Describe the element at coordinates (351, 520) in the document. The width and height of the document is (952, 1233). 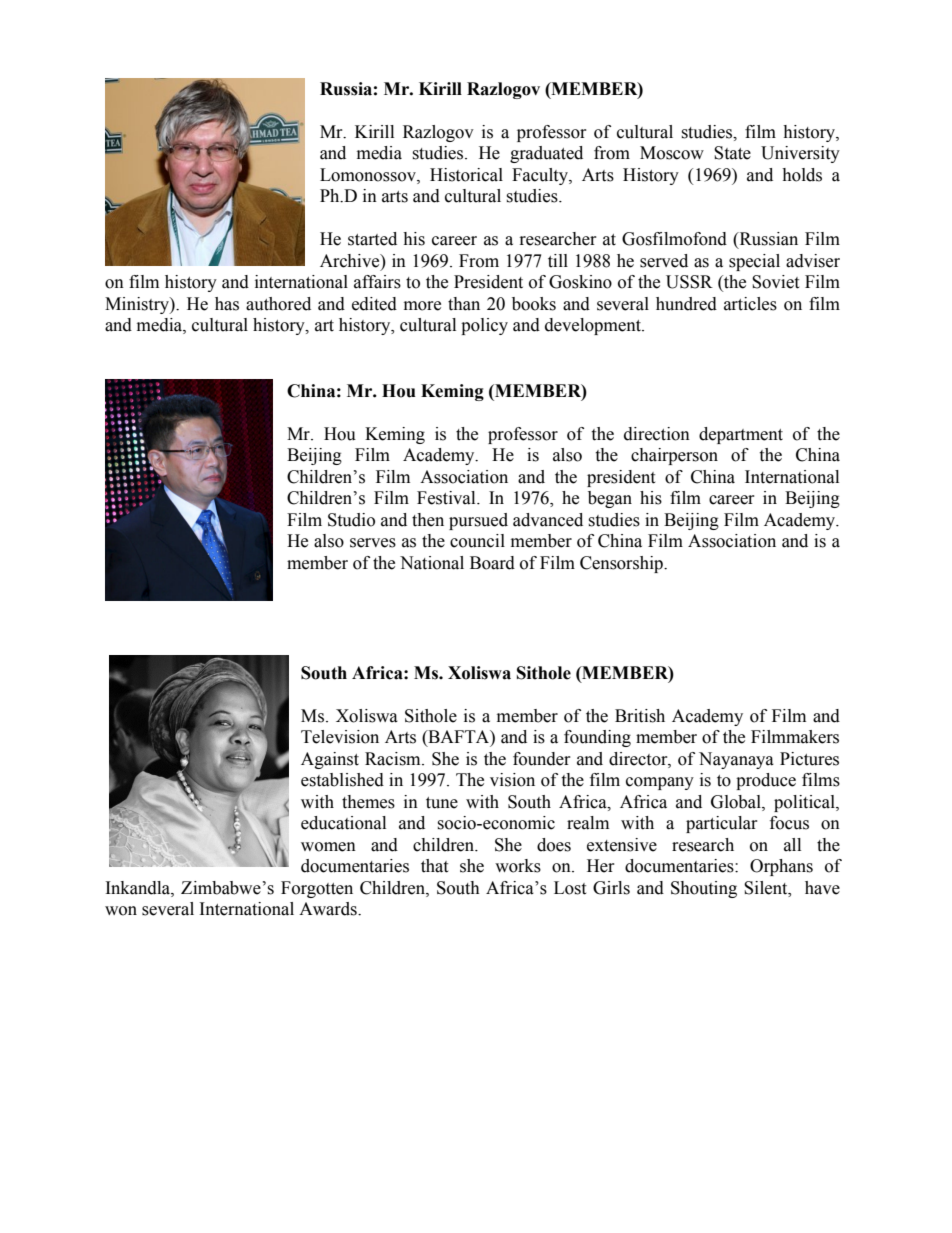
I see `Studio` at that location.
